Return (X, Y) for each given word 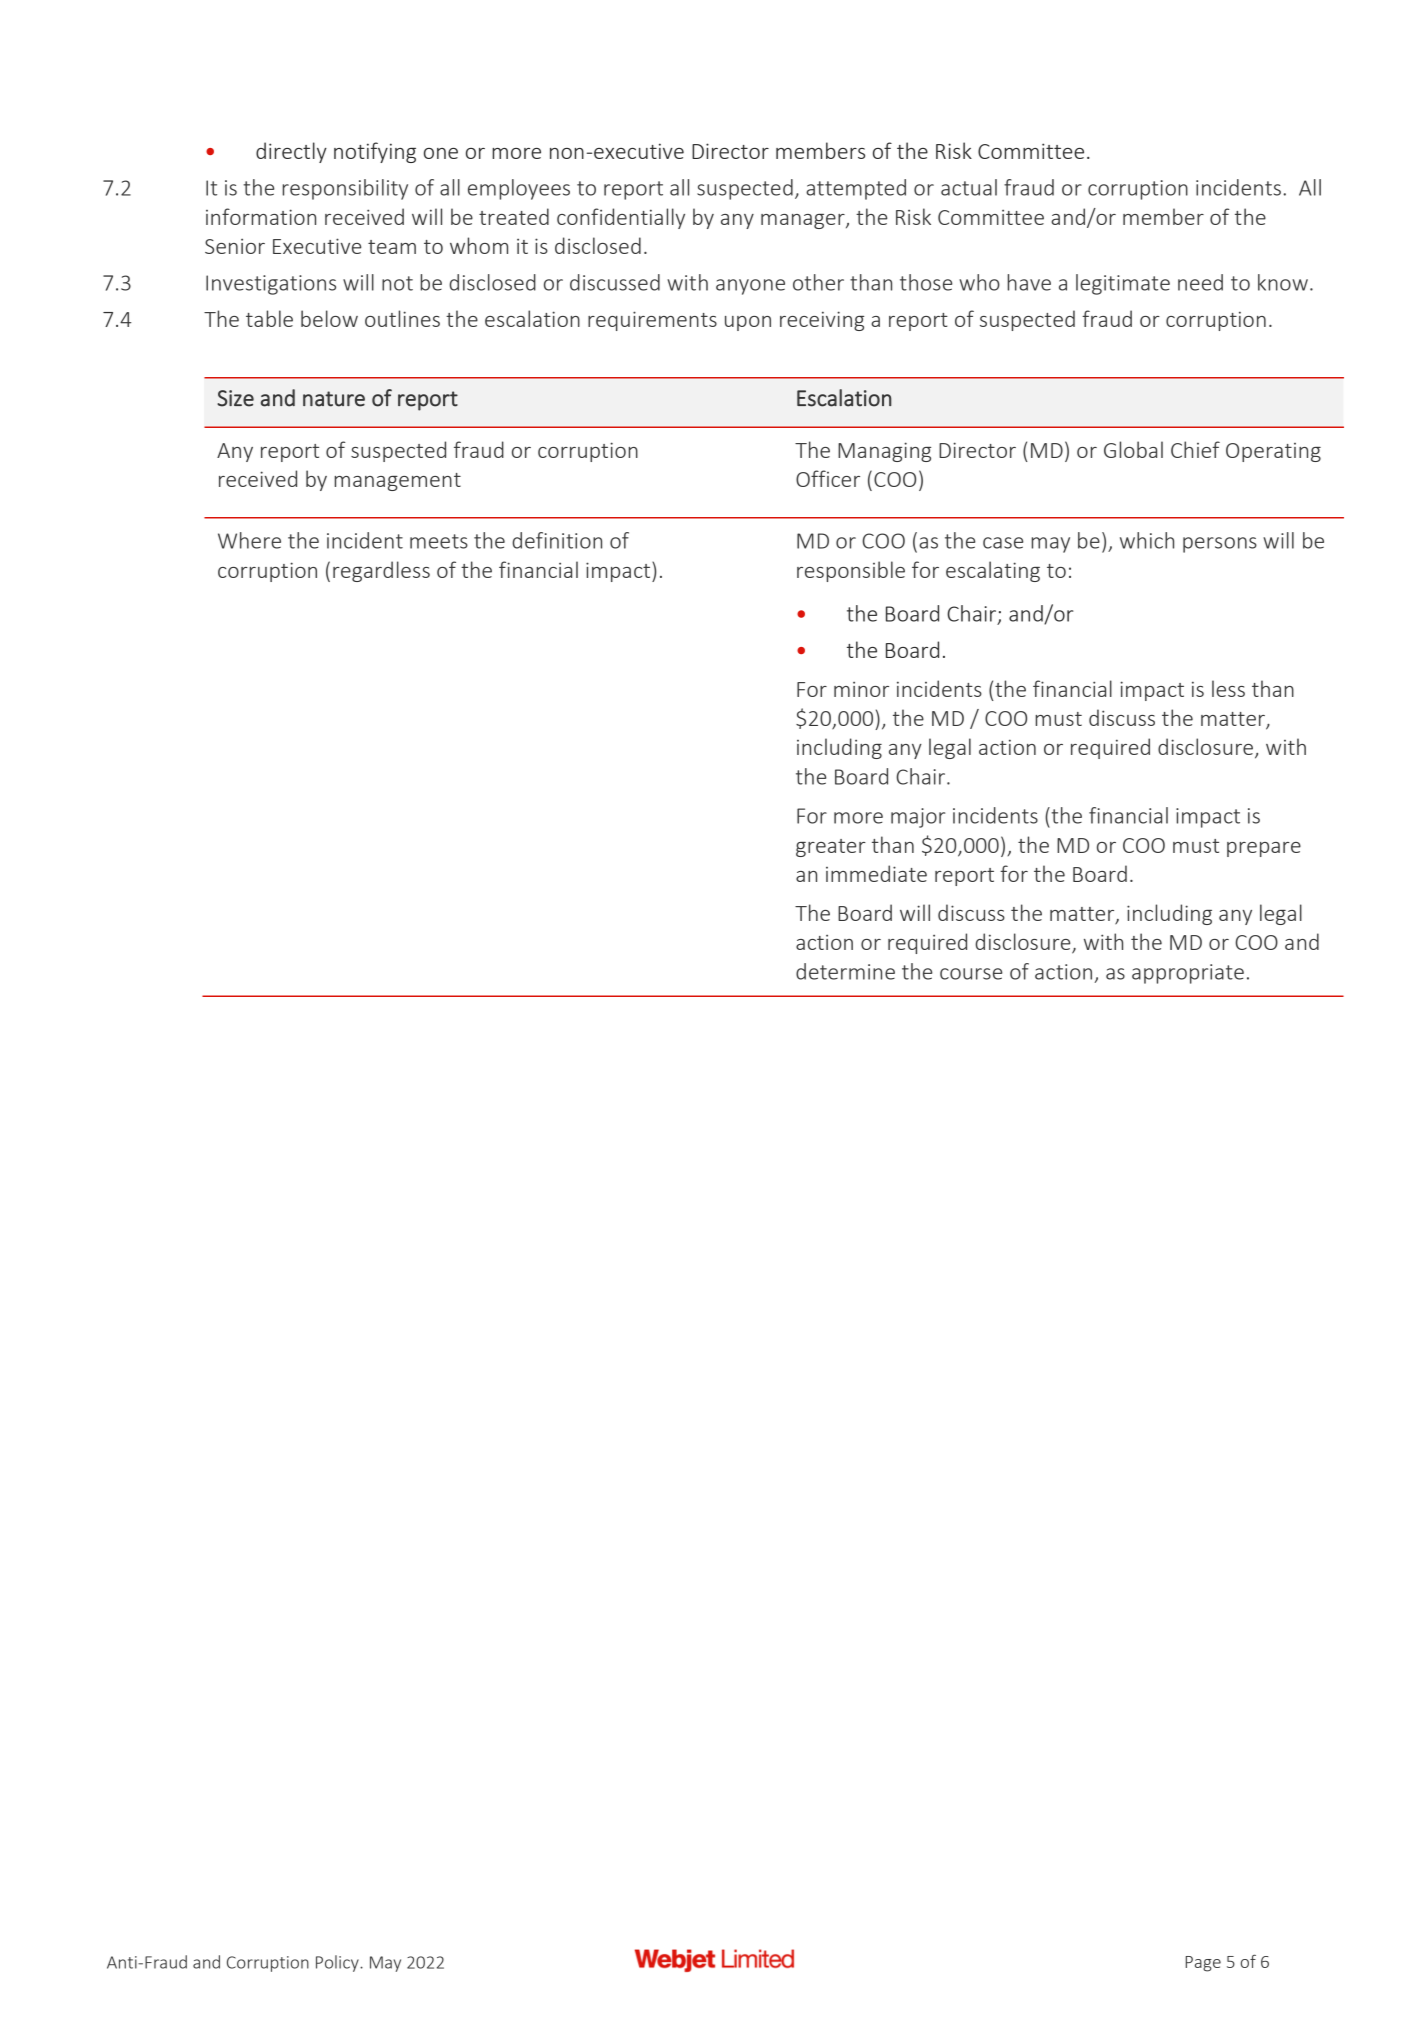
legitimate (1123, 284)
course (971, 974)
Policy (338, 1963)
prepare (1264, 849)
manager (804, 221)
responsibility (345, 189)
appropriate (1188, 974)
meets (439, 541)
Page (1203, 1964)
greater (831, 848)
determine (845, 971)
